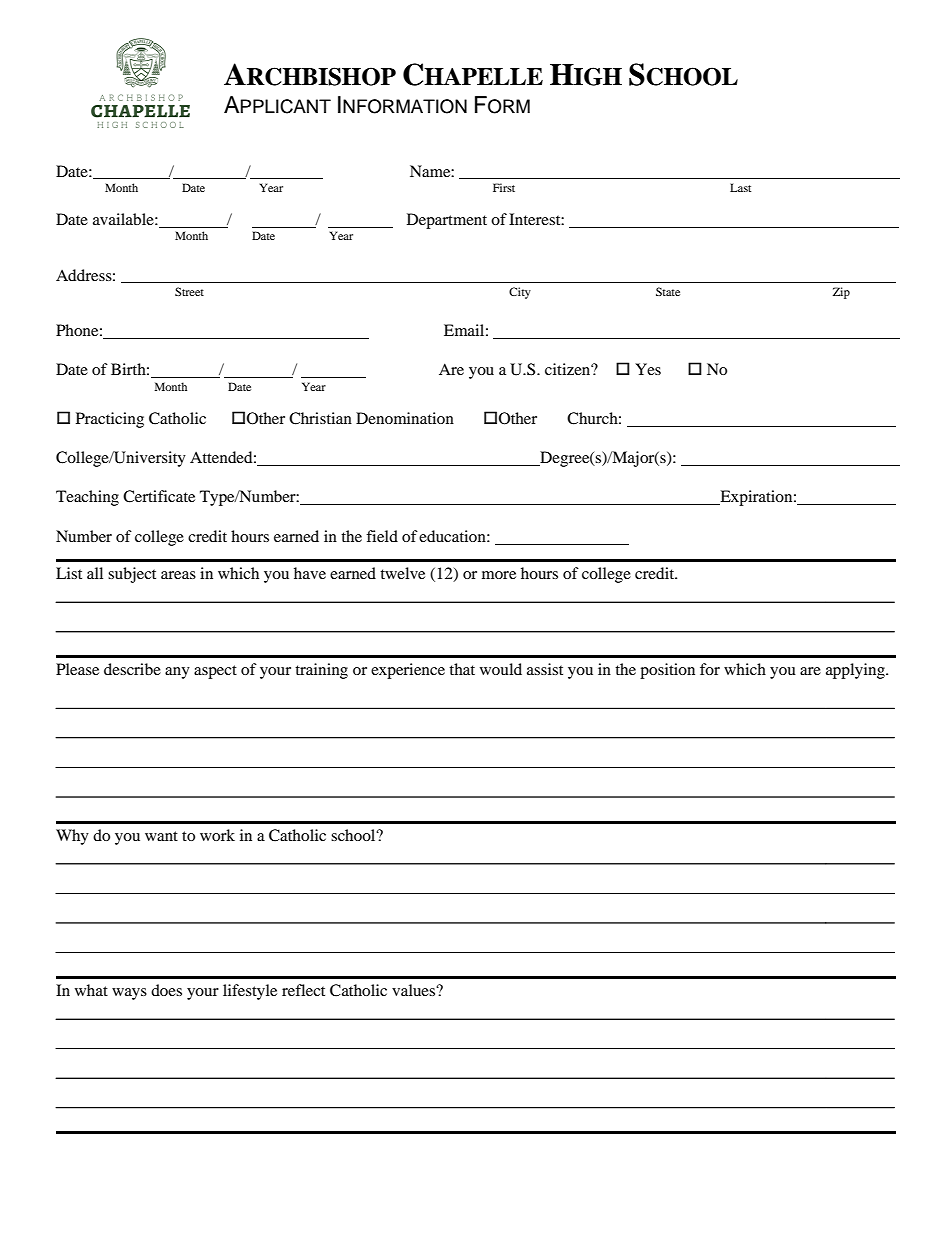 The width and height of the screenshot is (952, 1233). What do you see at coordinates (740, 187) in the screenshot?
I see `Last` at bounding box center [740, 187].
